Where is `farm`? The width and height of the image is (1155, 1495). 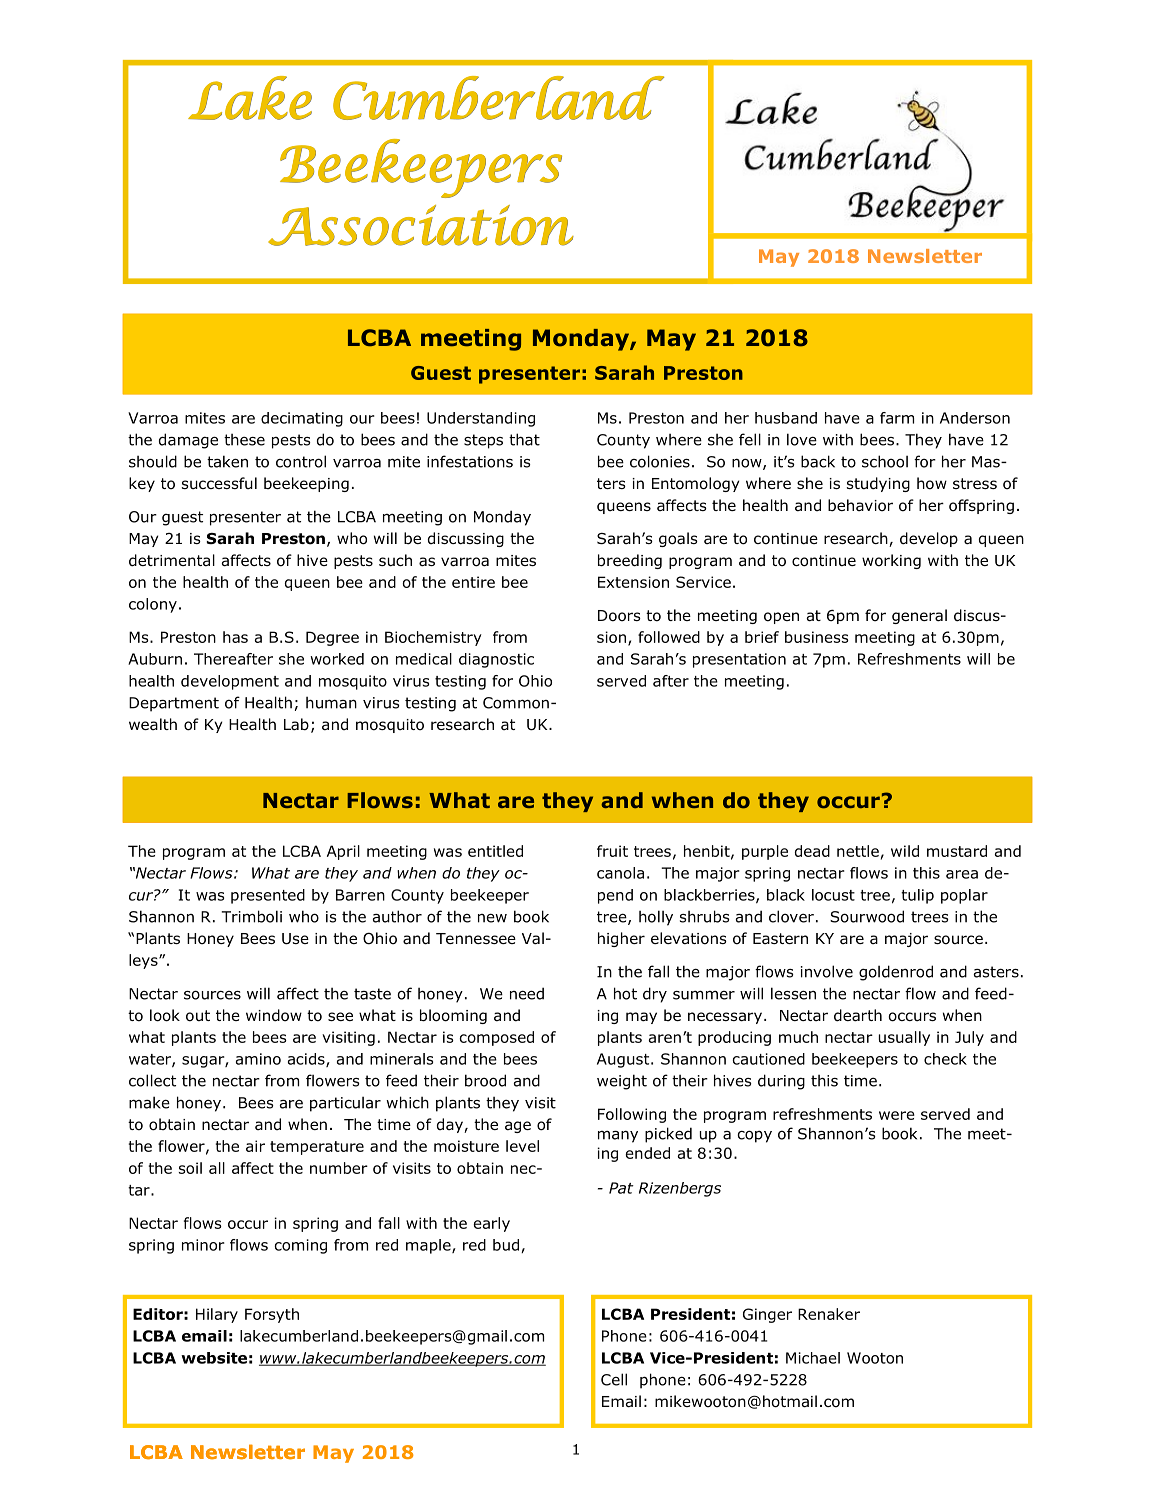 farm is located at coordinates (897, 418).
